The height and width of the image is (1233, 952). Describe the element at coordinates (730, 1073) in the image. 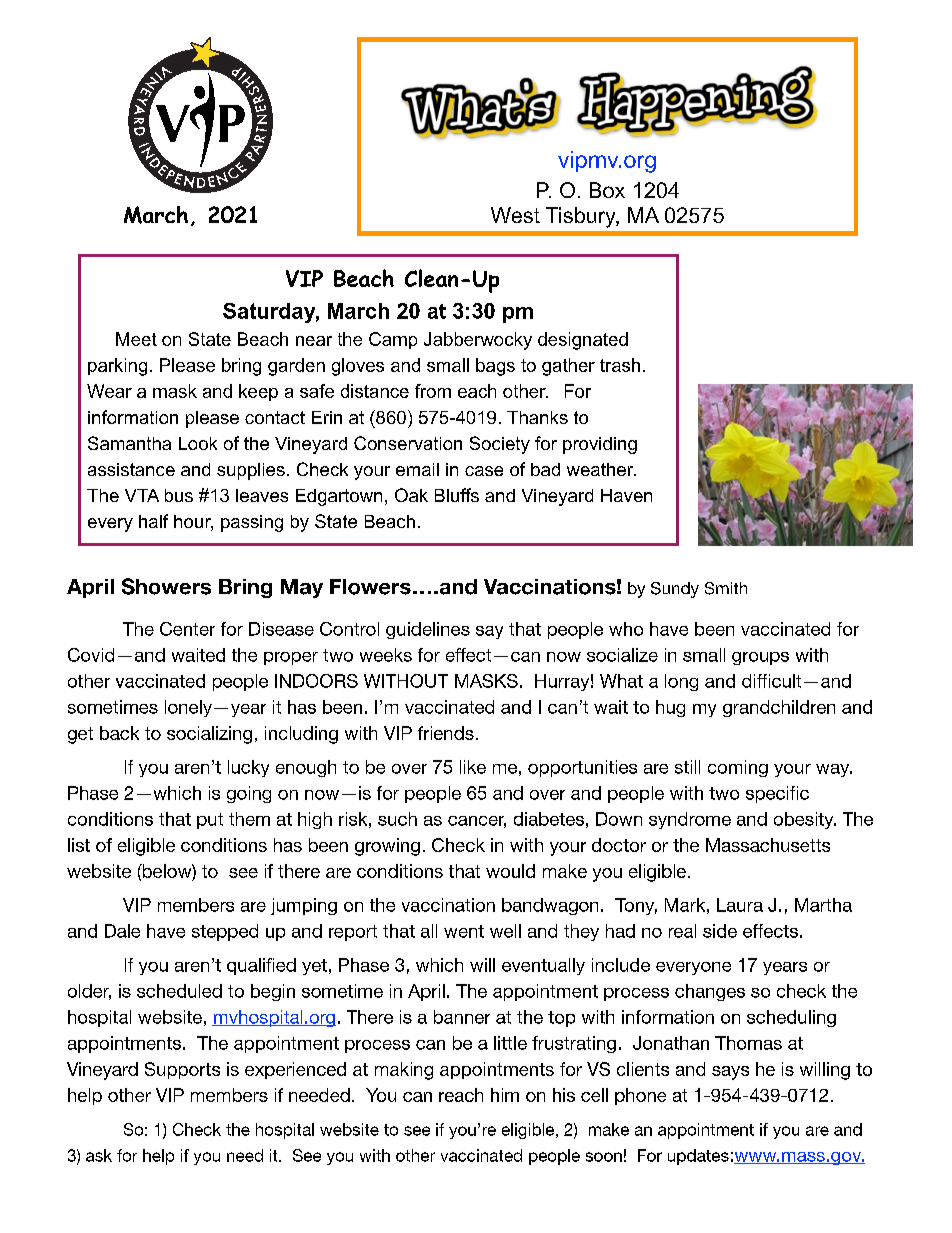

I see `says` at that location.
